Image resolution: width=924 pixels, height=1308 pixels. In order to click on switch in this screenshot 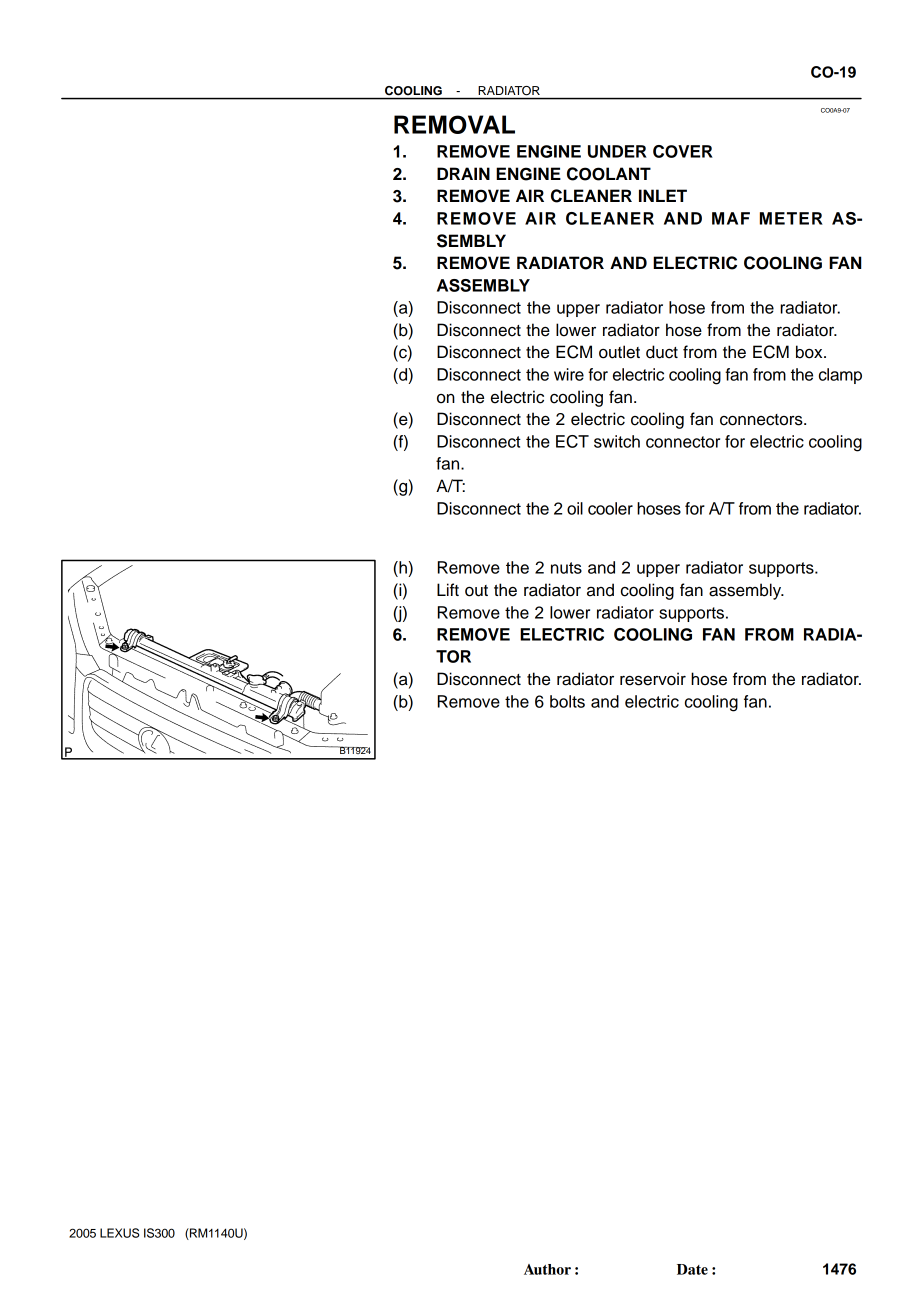, I will do `click(617, 441)`.
